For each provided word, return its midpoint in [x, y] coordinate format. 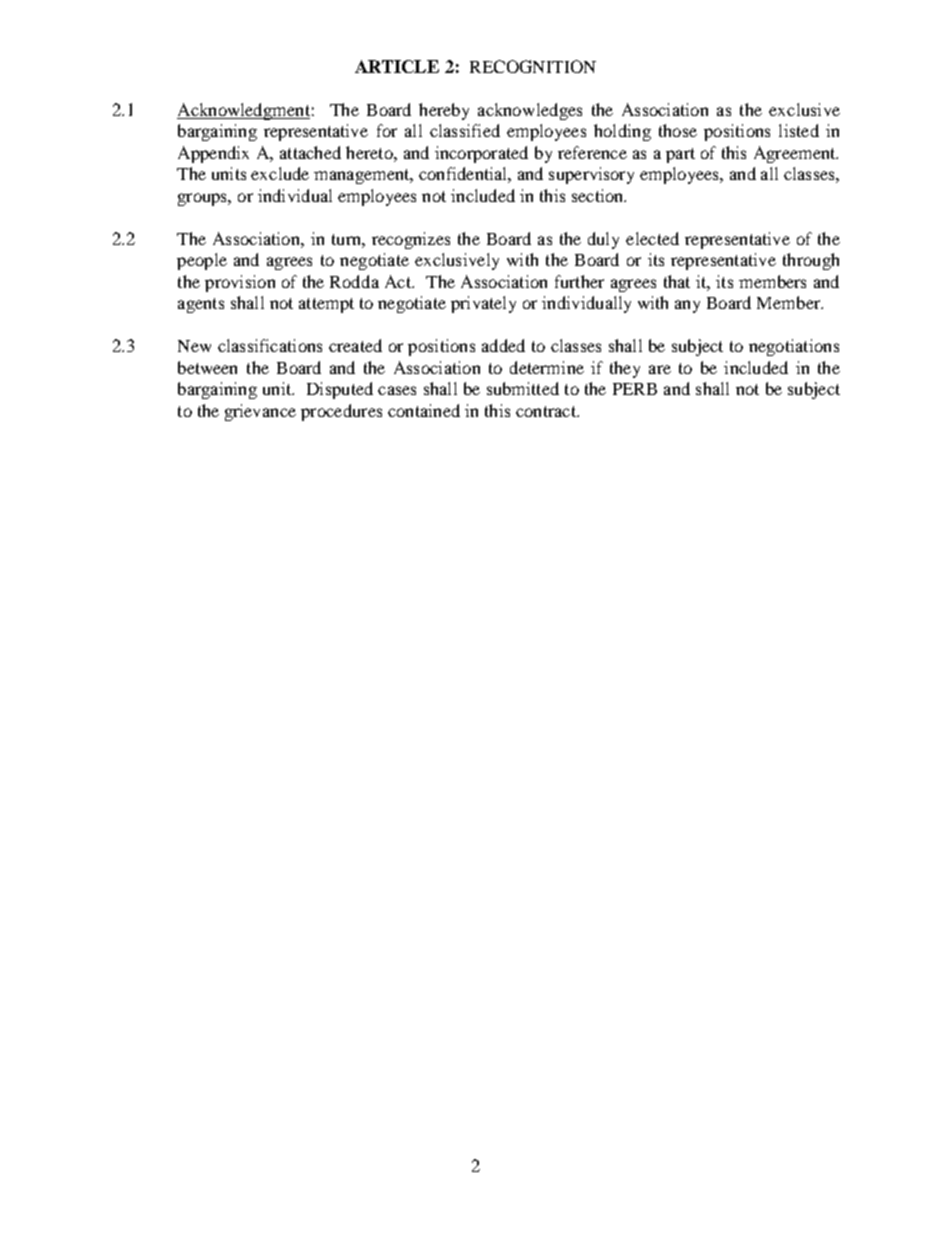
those [678, 130]
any [687, 306]
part [680, 155]
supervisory [591, 175]
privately [483, 304]
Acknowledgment [243, 111]
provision [240, 283]
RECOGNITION [533, 66]
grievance [260, 412]
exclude [280, 173]
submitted [523, 388]
